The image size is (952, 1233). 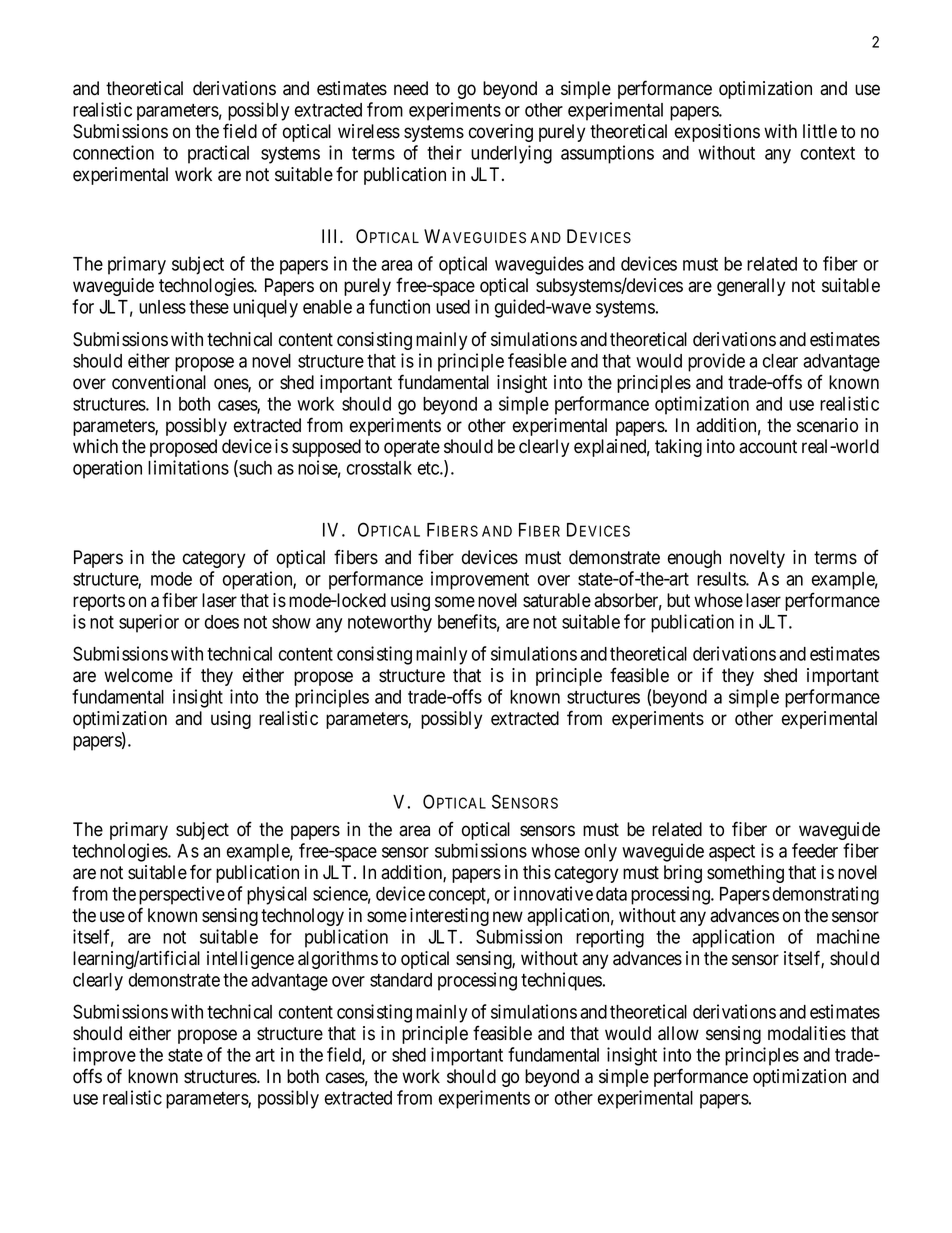 What do you see at coordinates (807, 1033) in the screenshot?
I see `modalities` at bounding box center [807, 1033].
